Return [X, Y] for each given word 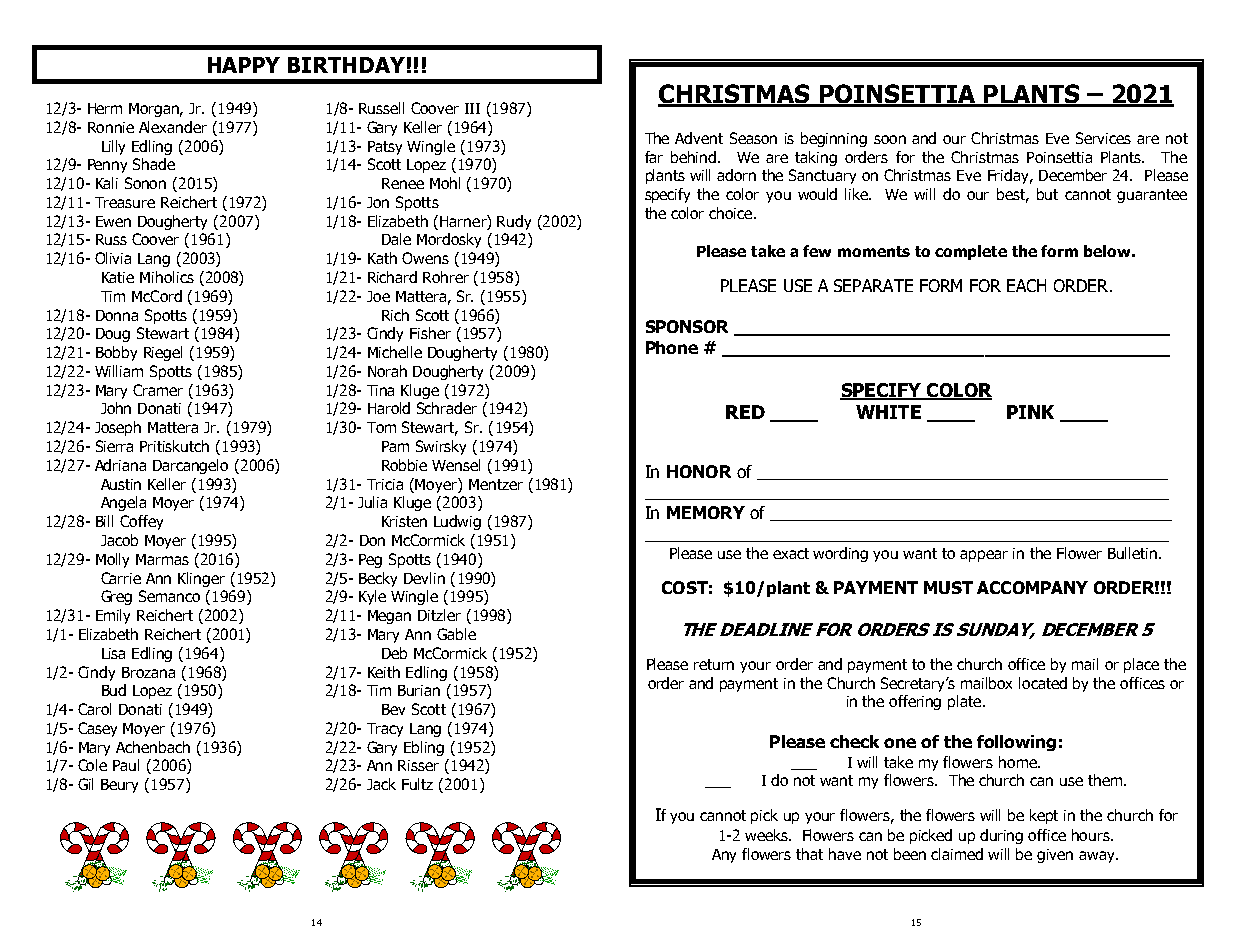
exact [791, 553]
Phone [672, 347]
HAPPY [244, 65]
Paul [126, 765]
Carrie [121, 578]
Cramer [158, 390]
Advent [699, 138]
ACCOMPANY [1032, 587]
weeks [767, 835]
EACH [1026, 285]
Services [1103, 138]
